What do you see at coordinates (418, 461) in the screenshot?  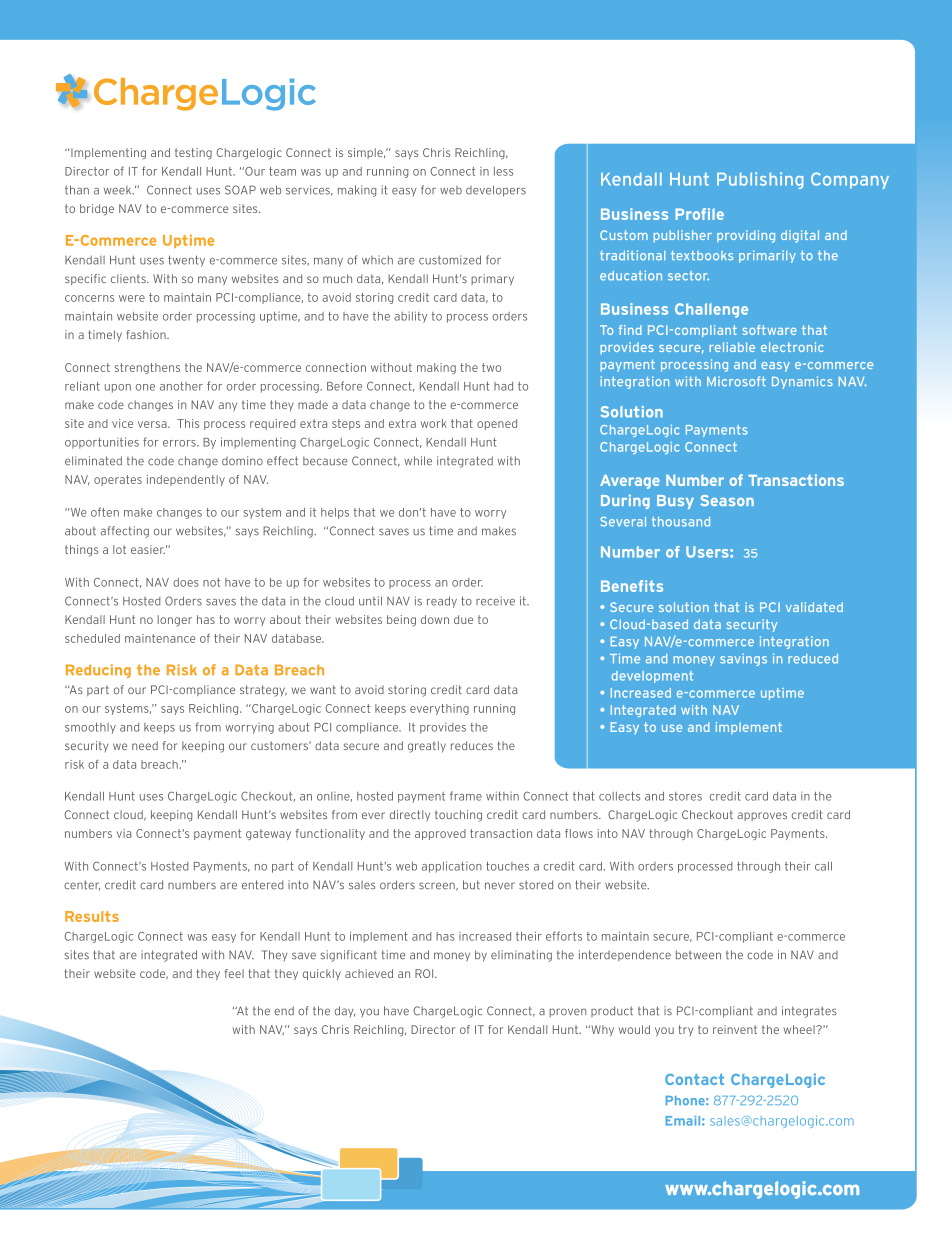 I see `while` at bounding box center [418, 461].
